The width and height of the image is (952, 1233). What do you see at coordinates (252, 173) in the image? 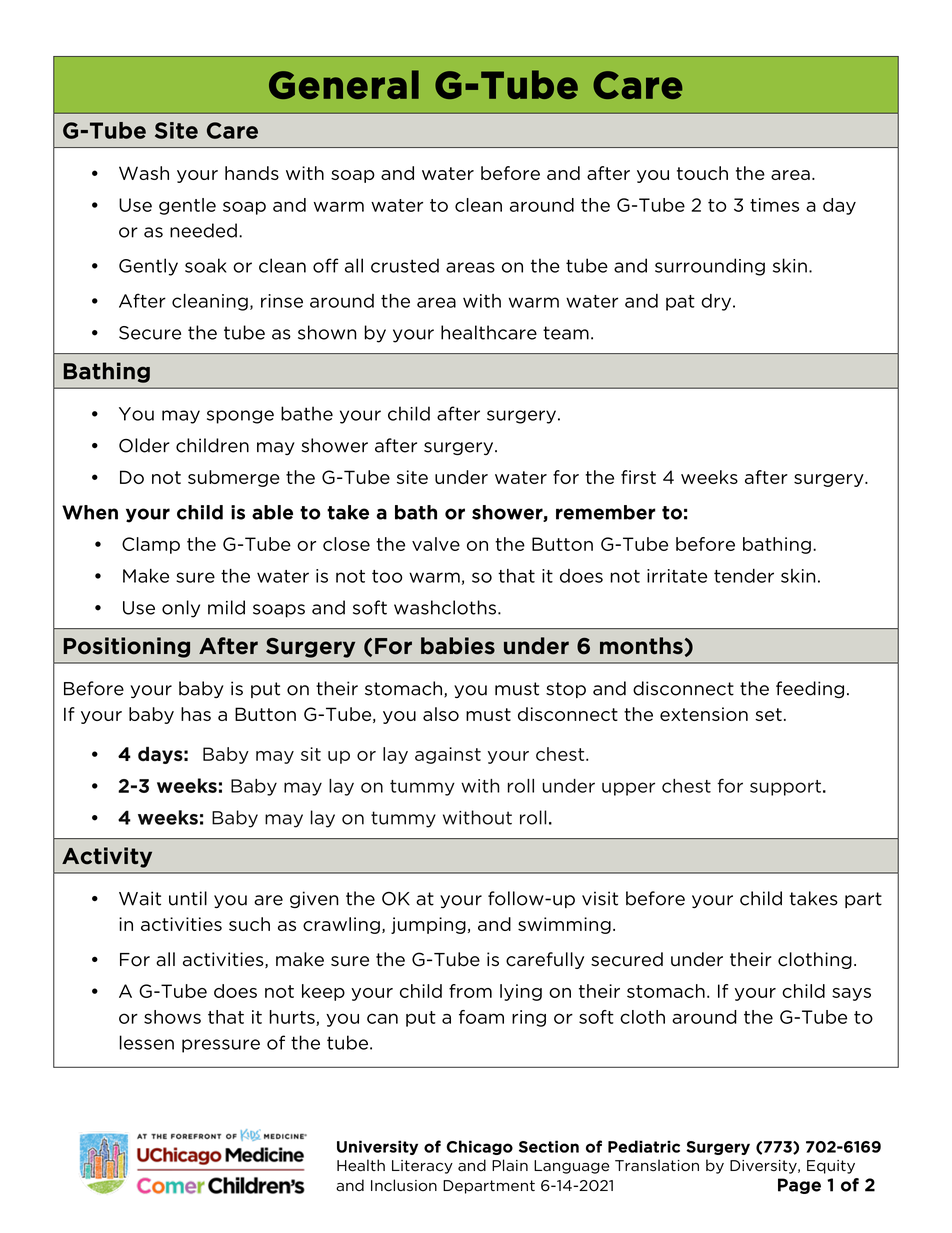
I see `hands` at bounding box center [252, 173].
